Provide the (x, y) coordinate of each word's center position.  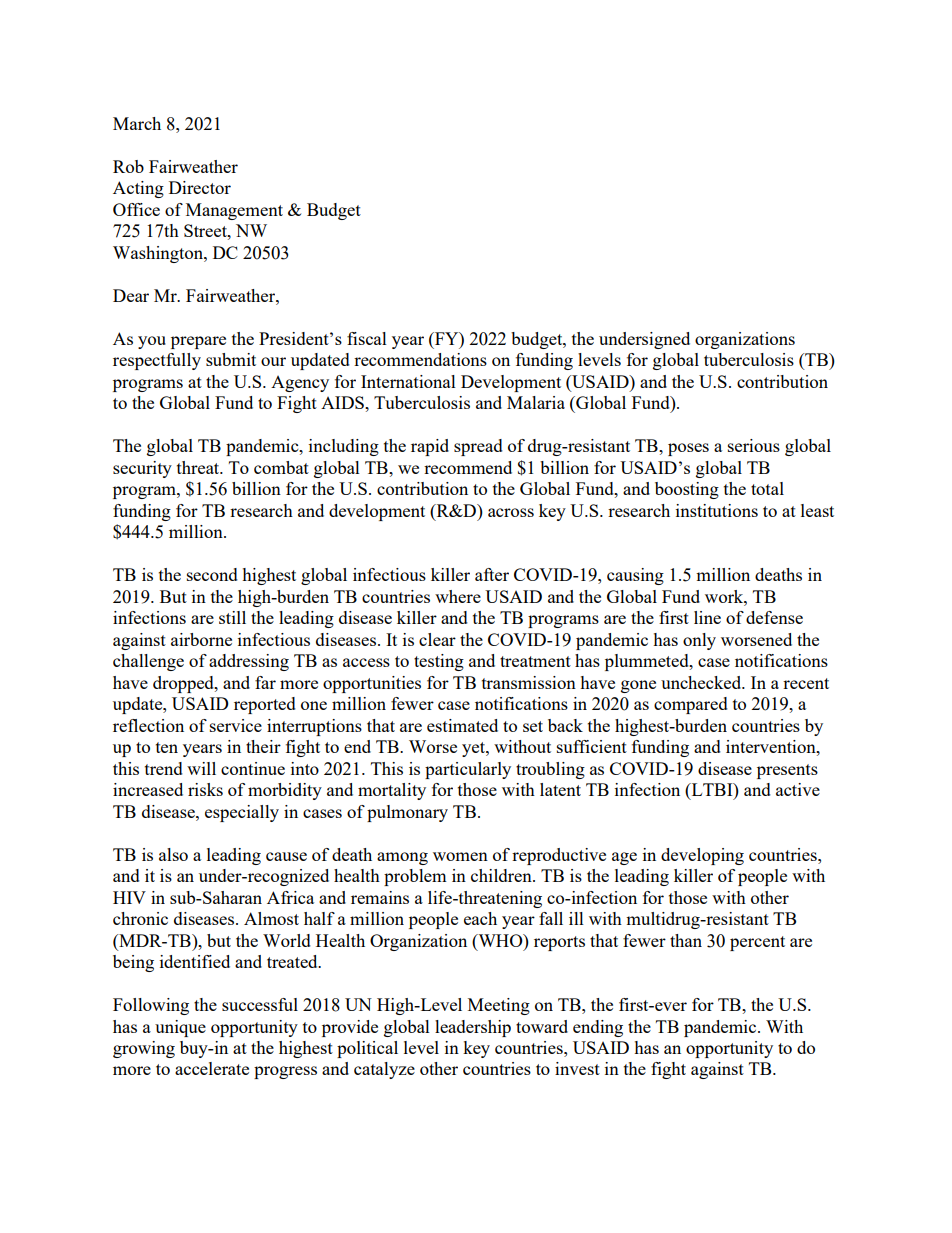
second (212, 574)
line (707, 617)
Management (234, 211)
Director (200, 187)
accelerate (212, 1068)
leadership (473, 1028)
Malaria (536, 402)
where (458, 596)
